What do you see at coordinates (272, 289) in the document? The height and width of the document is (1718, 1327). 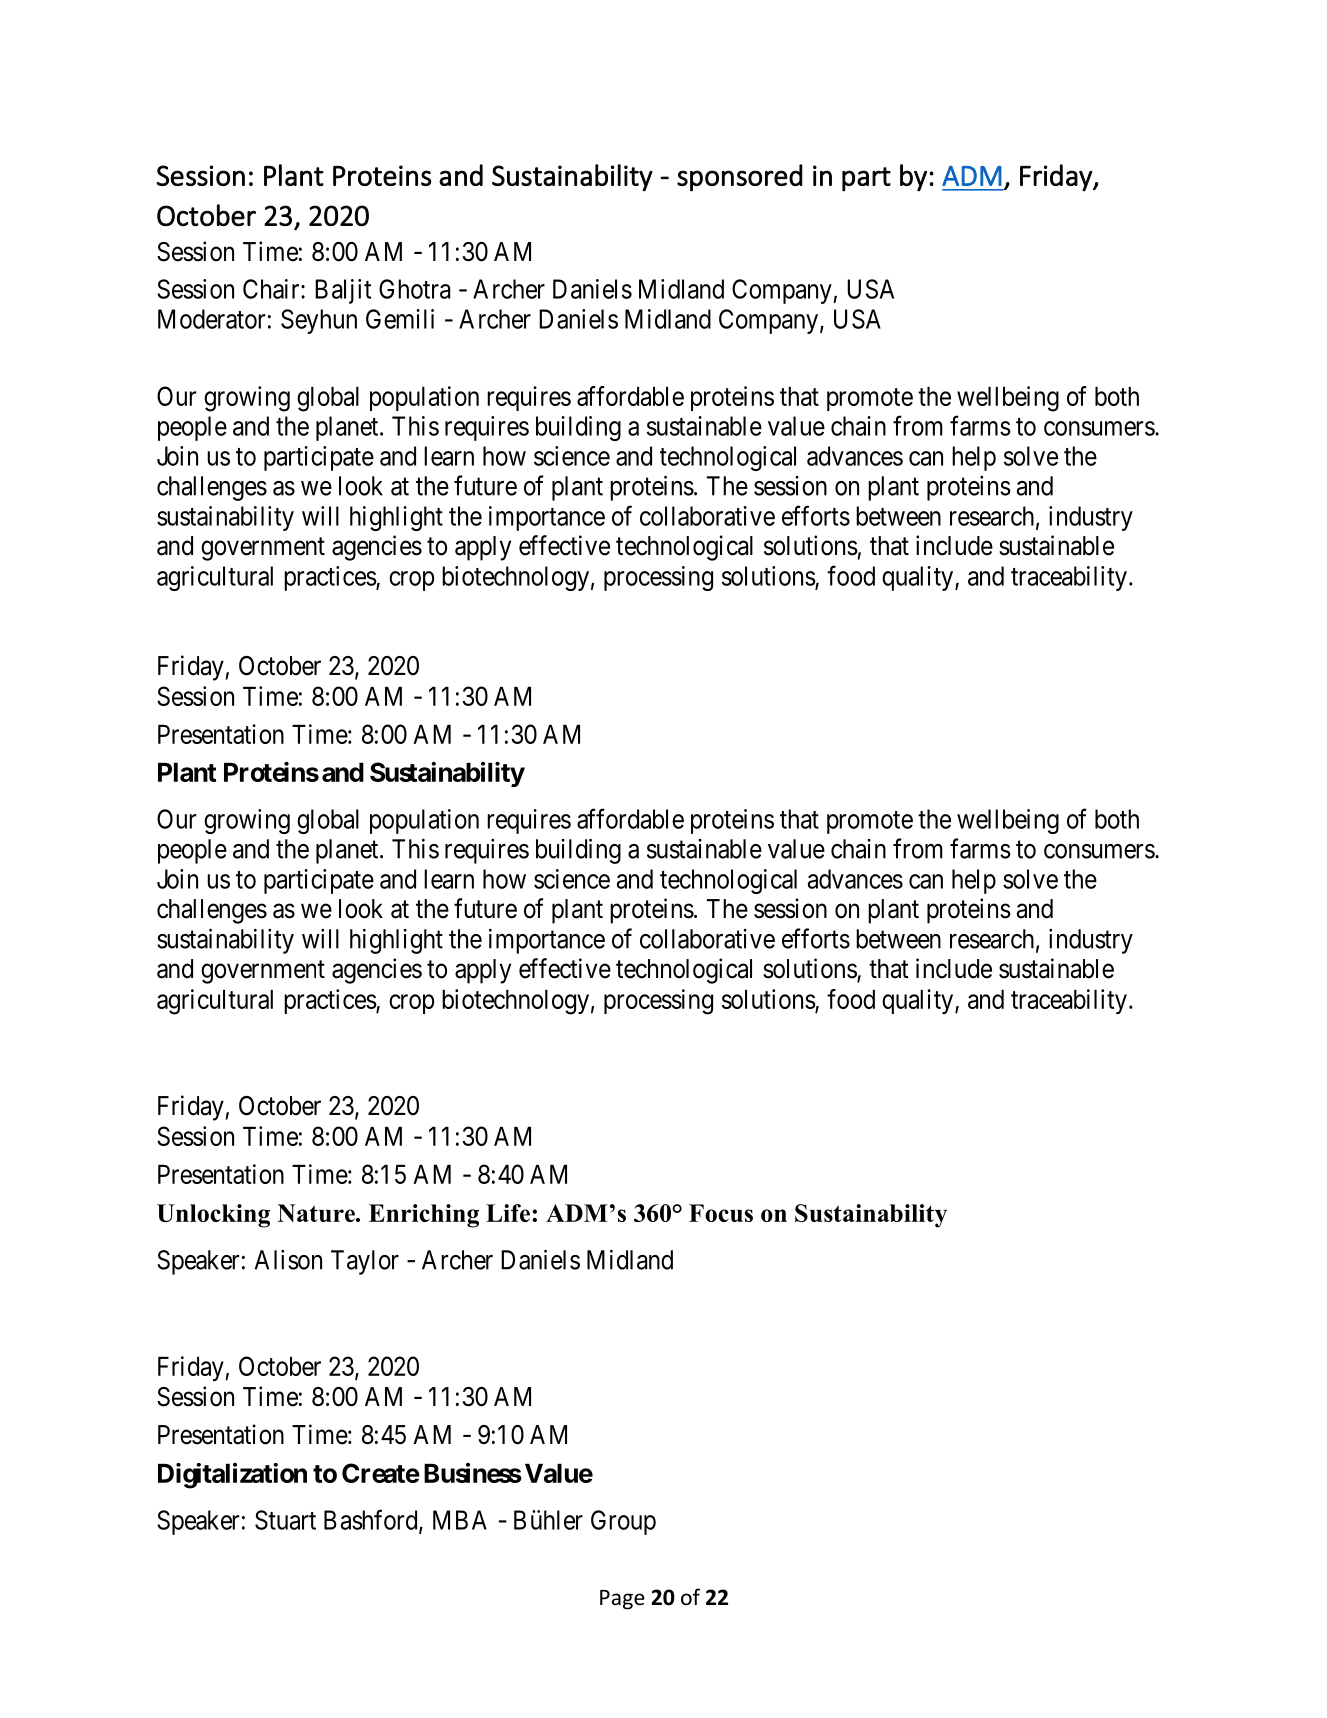 I see `Chair` at bounding box center [272, 289].
